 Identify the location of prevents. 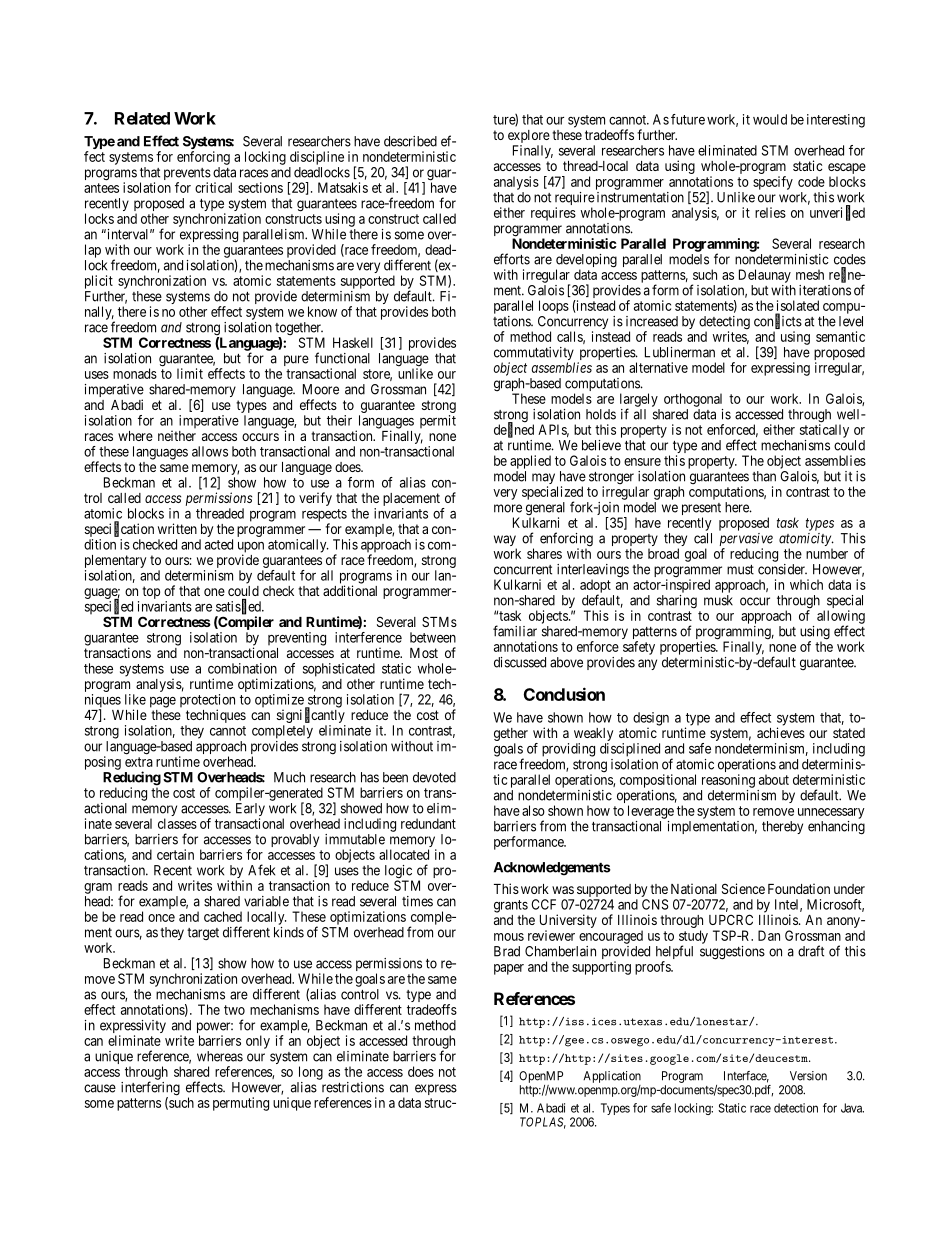
(187, 175).
